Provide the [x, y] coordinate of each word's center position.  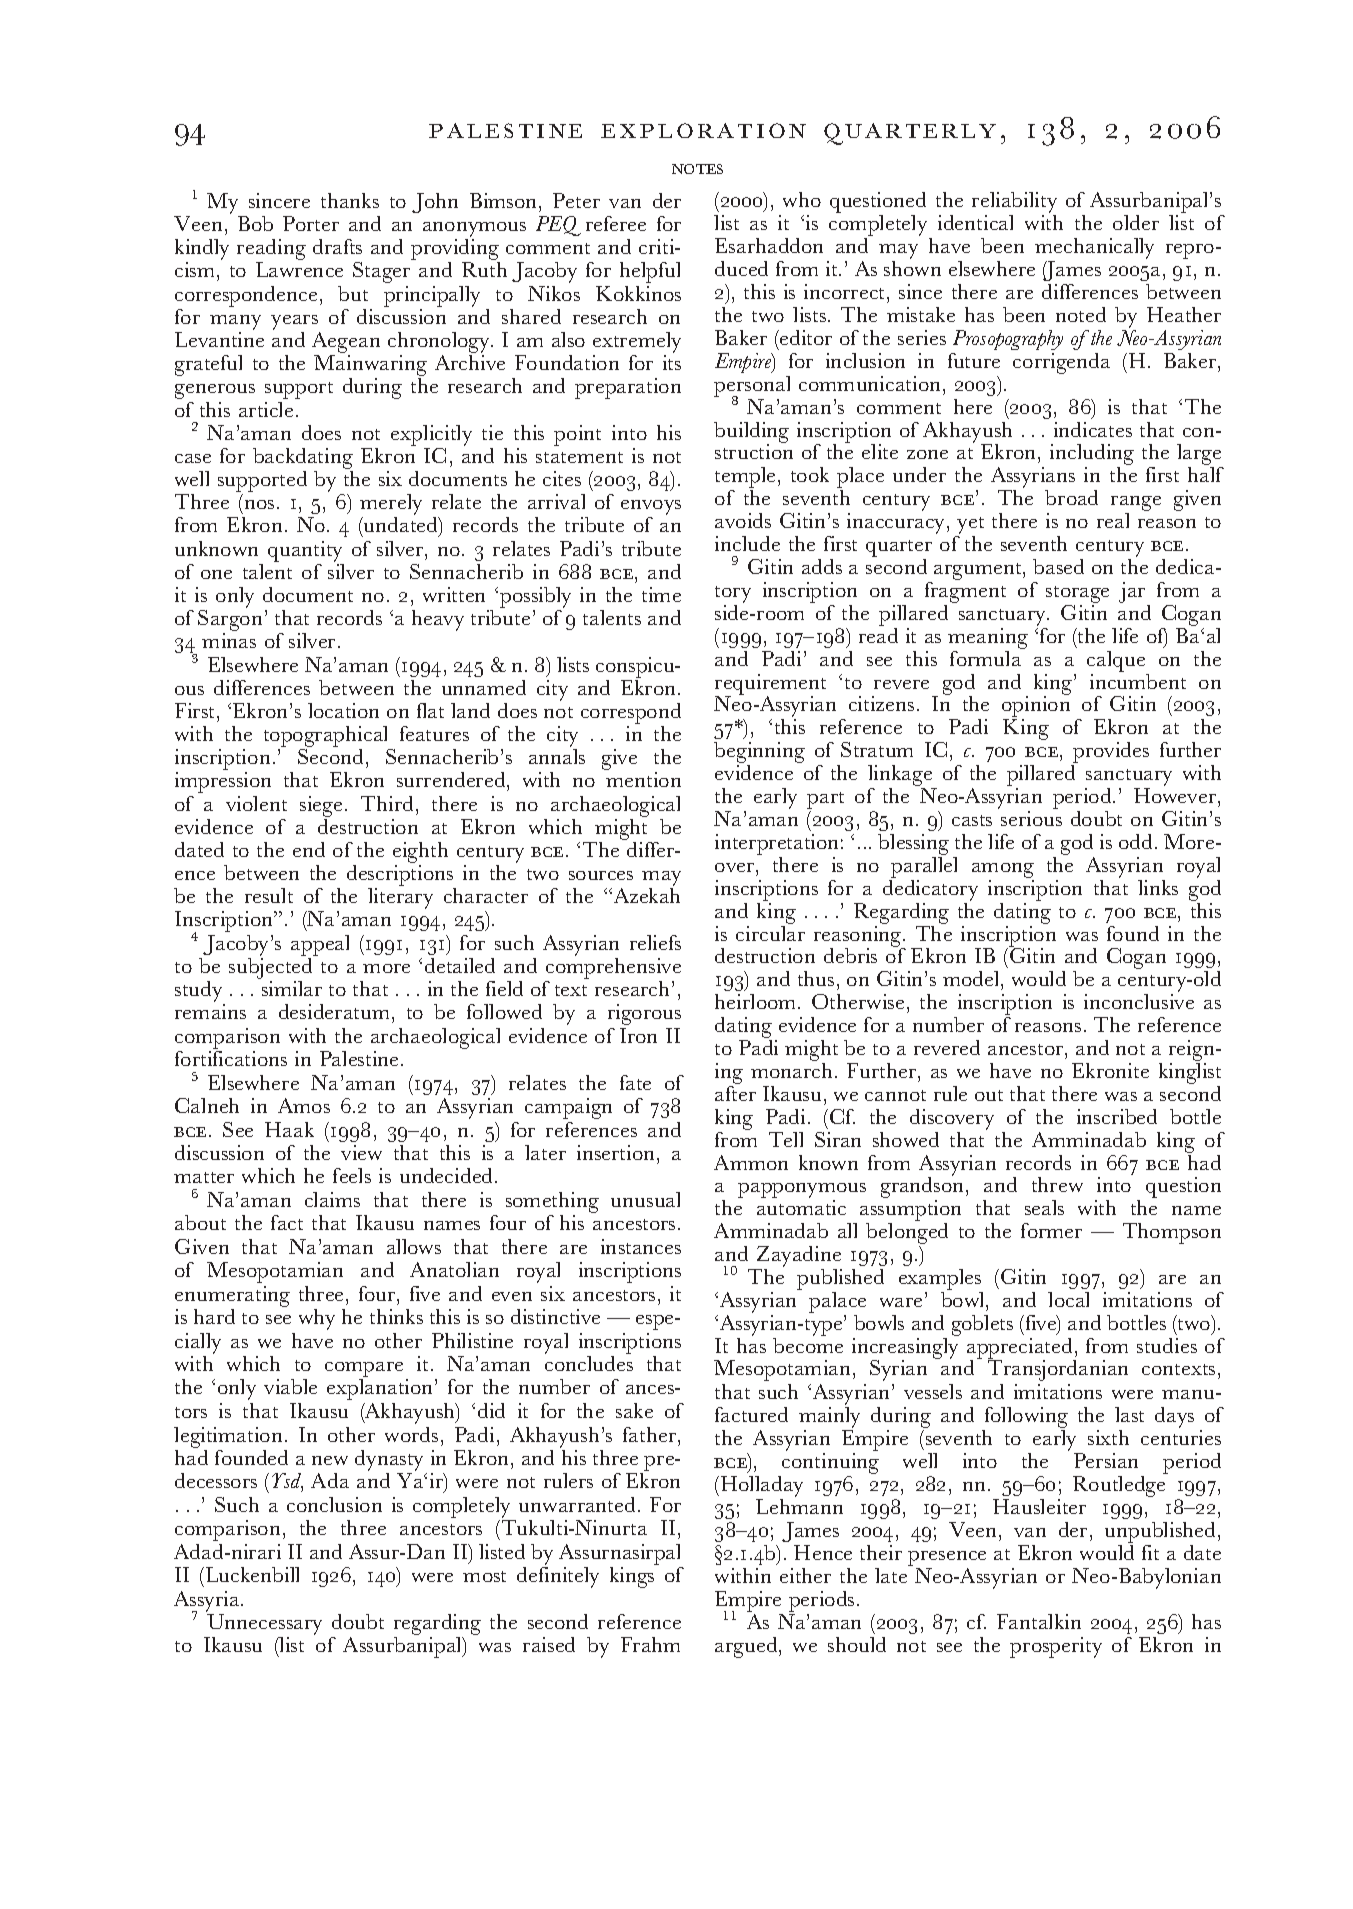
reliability [1014, 204]
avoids [743, 520]
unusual [645, 1199]
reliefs [655, 942]
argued [747, 1647]
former [1051, 1230]
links [1158, 887]
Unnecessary [264, 1624]
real [1113, 520]
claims [332, 1199]
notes [697, 169]
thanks [350, 200]
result [269, 895]
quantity [305, 551]
